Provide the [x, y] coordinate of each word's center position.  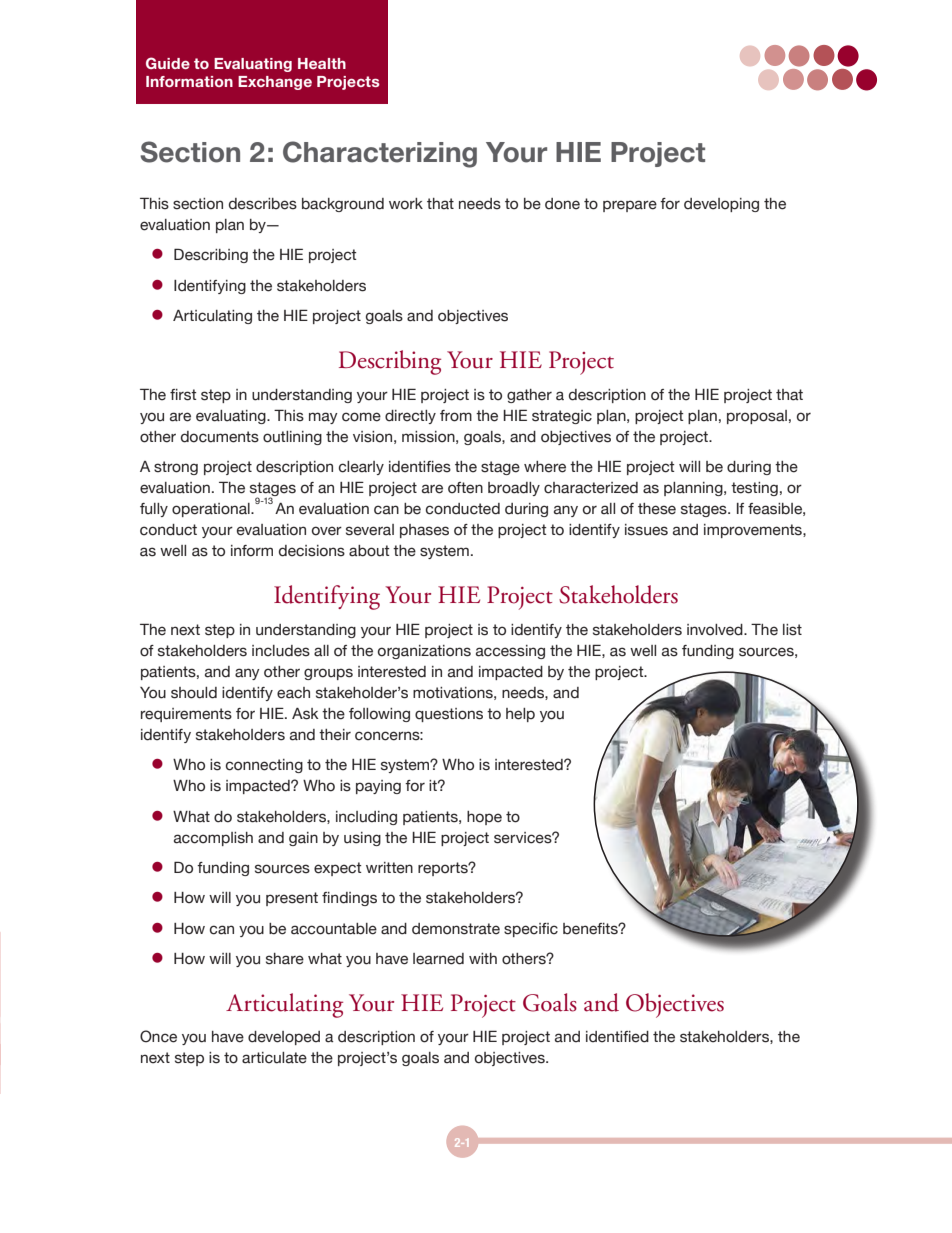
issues [646, 530]
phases [424, 531]
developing [721, 205]
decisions [312, 551]
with [483, 958]
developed [284, 1038]
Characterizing [380, 154]
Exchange [275, 83]
